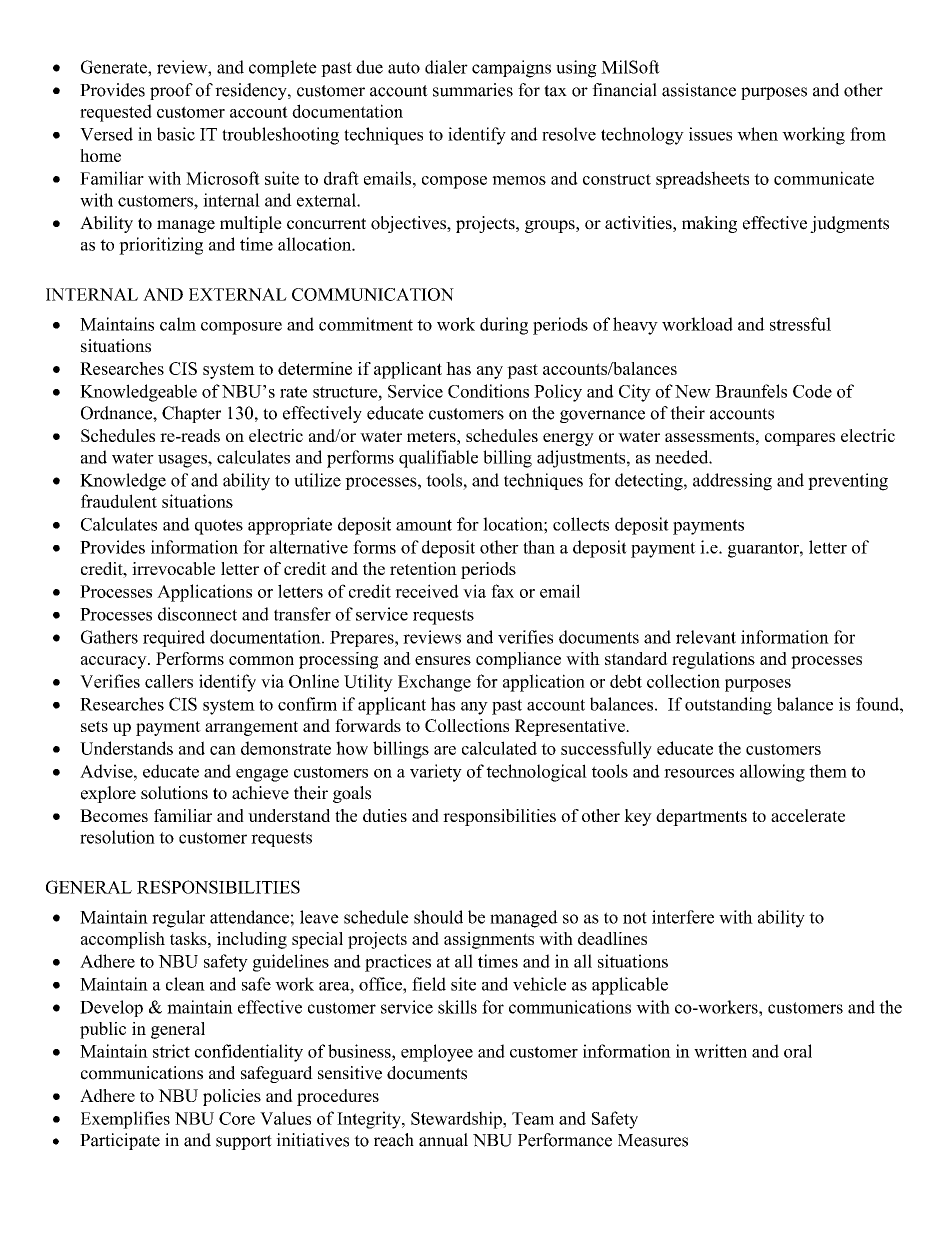  Describe the element at coordinates (191, 414) in the image. I see `Chapter` at that location.
